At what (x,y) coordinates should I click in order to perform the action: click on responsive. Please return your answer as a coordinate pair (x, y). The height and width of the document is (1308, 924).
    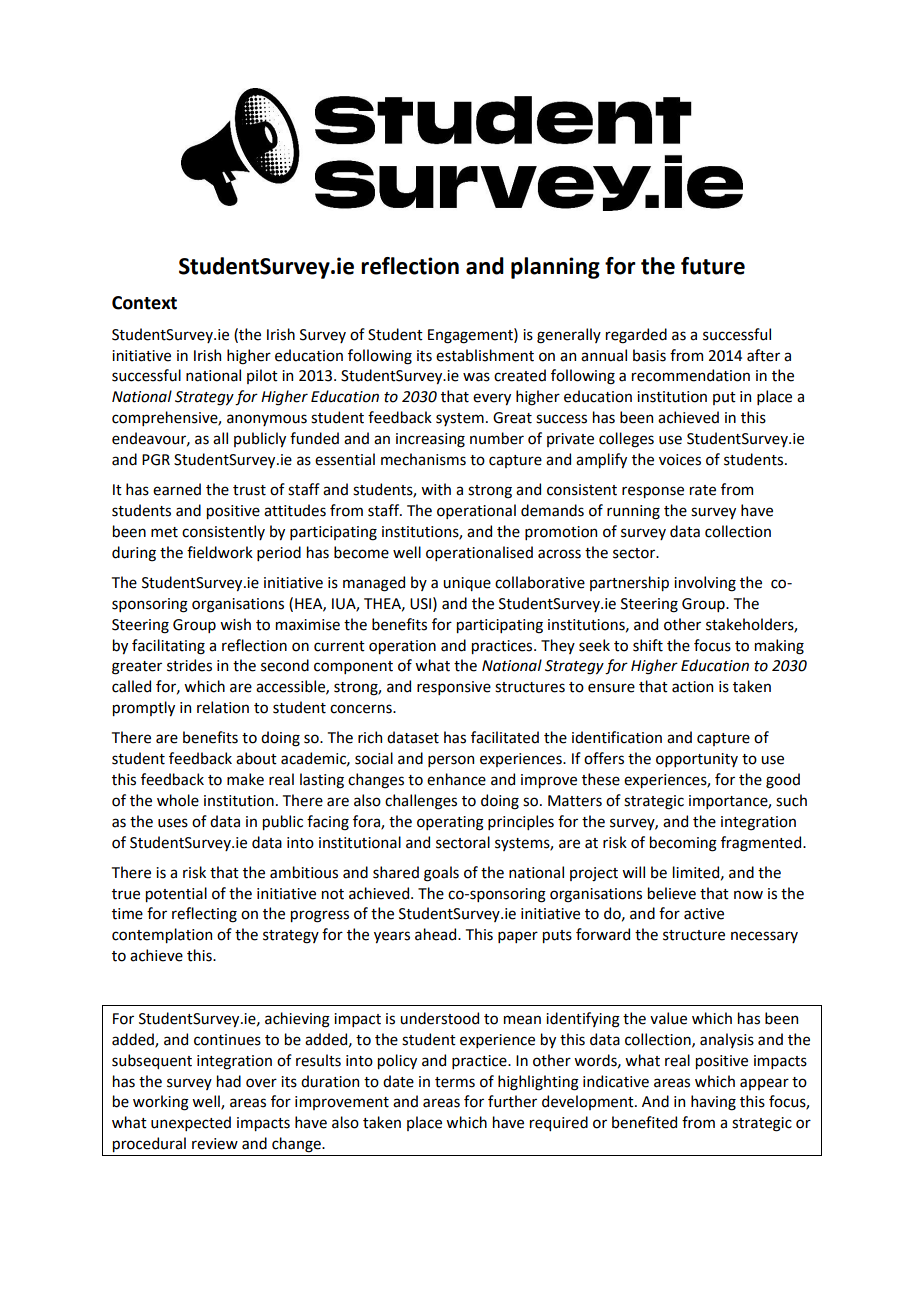
    Looking at the image, I should click on (454, 688).
